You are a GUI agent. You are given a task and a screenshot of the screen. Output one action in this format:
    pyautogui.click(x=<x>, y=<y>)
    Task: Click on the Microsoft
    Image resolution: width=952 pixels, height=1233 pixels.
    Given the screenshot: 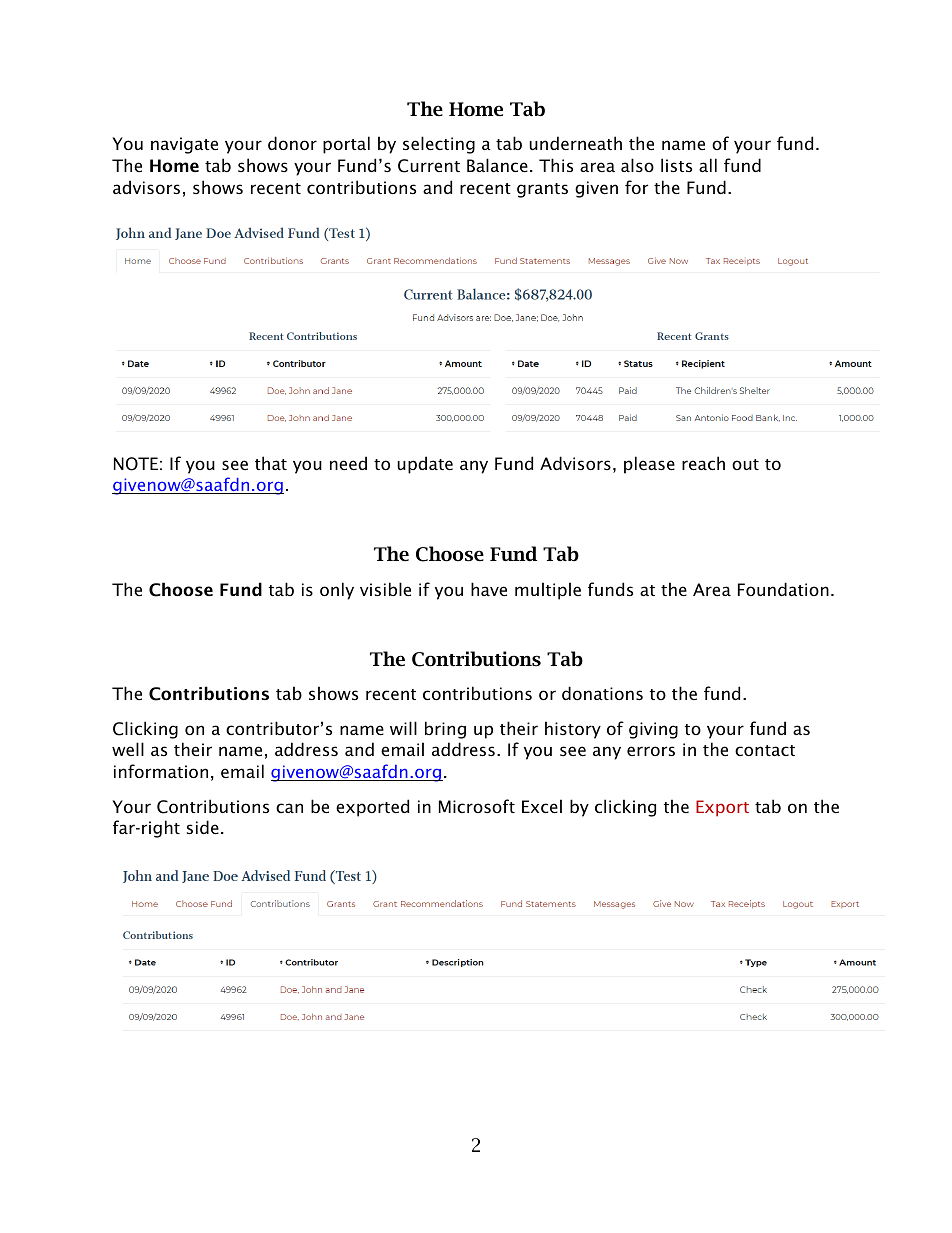 What is the action you would take?
    pyautogui.click(x=477, y=806)
